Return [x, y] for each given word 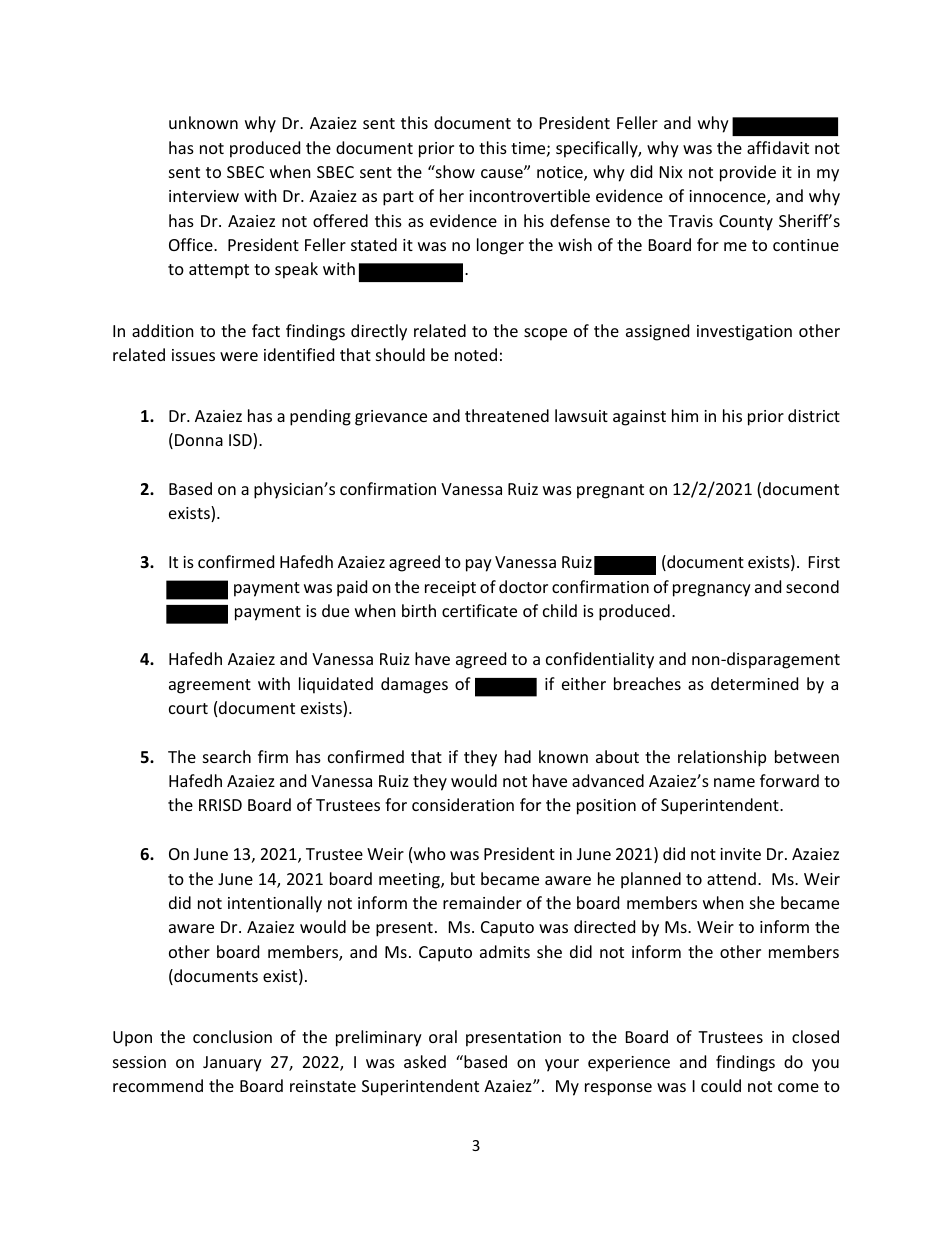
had [518, 756]
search [227, 756]
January [232, 1064]
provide [748, 173]
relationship [722, 758]
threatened [507, 415]
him [685, 415]
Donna [199, 440]
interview [204, 196]
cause [503, 173]
